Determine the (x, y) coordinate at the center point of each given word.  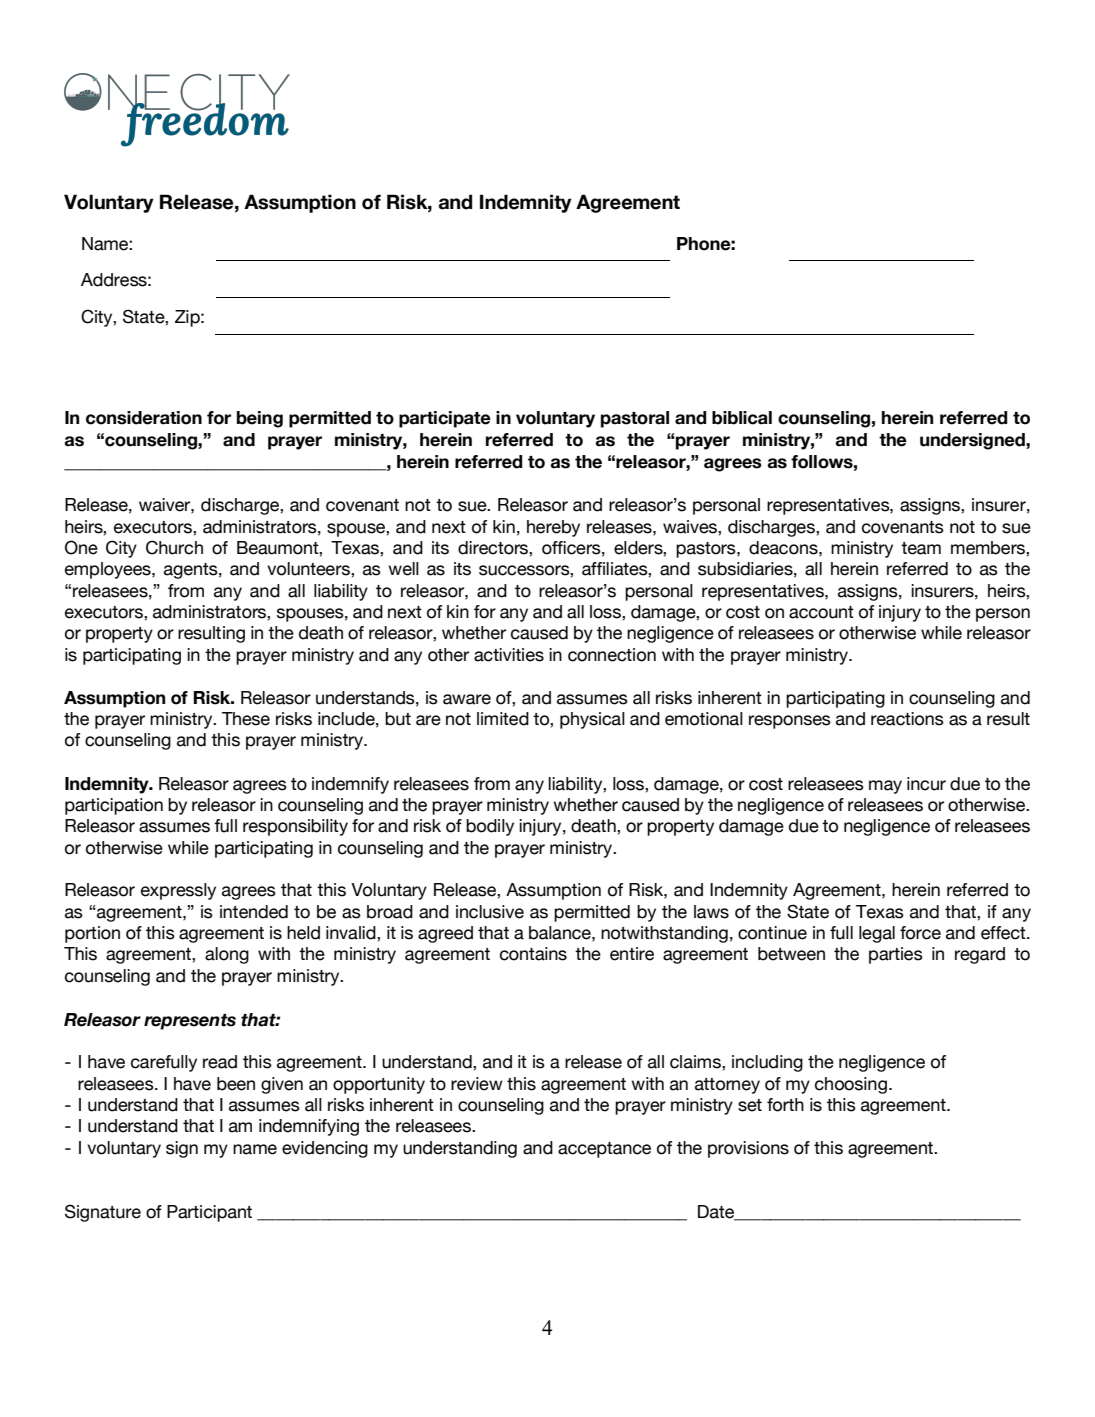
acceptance (604, 1150)
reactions (907, 719)
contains (533, 954)
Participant (209, 1213)
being (260, 419)
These (246, 719)
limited (503, 719)
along (227, 955)
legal (877, 934)
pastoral (635, 419)
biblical (742, 418)
